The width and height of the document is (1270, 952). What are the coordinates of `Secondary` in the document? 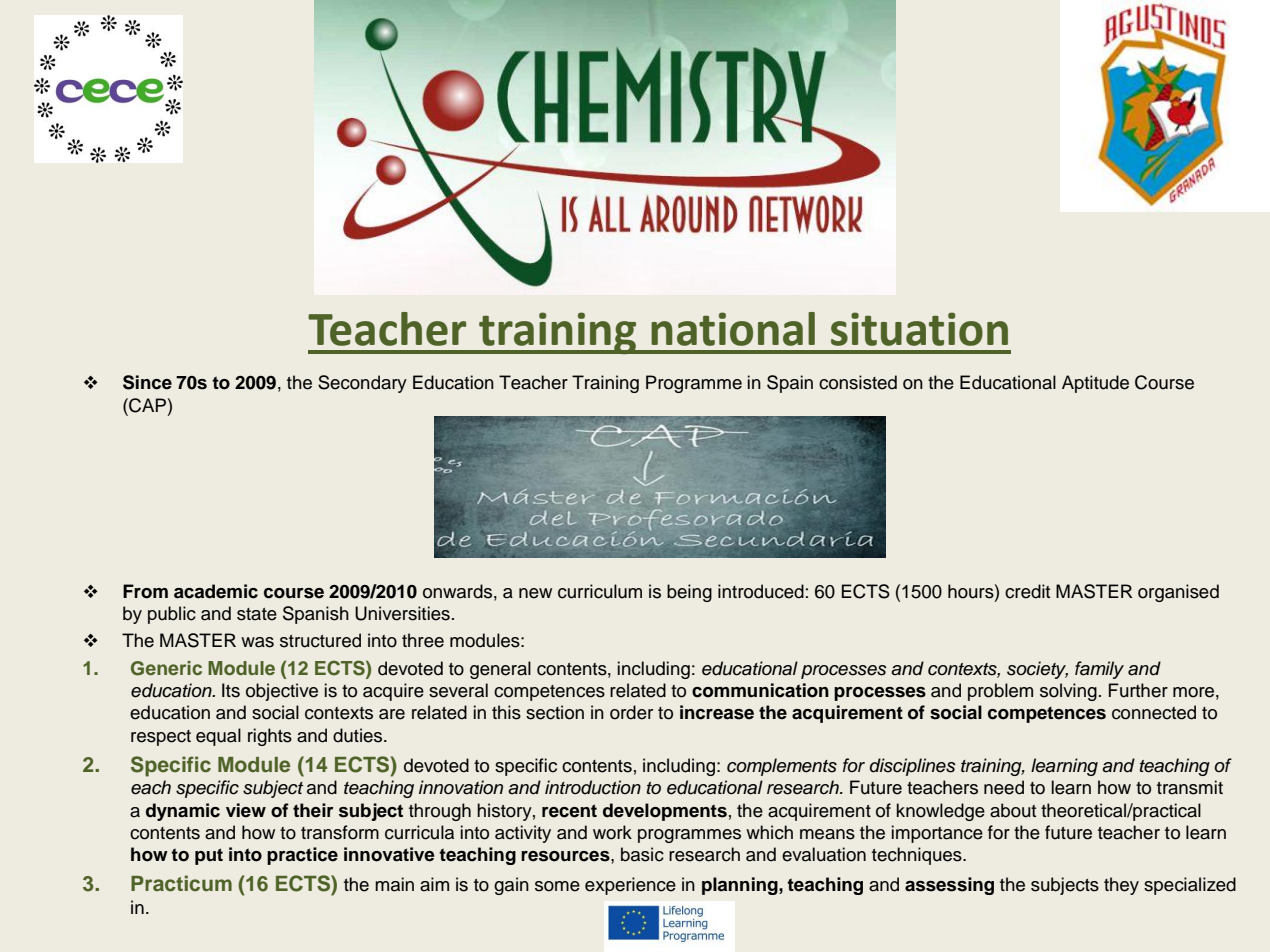 It's located at (362, 384).
